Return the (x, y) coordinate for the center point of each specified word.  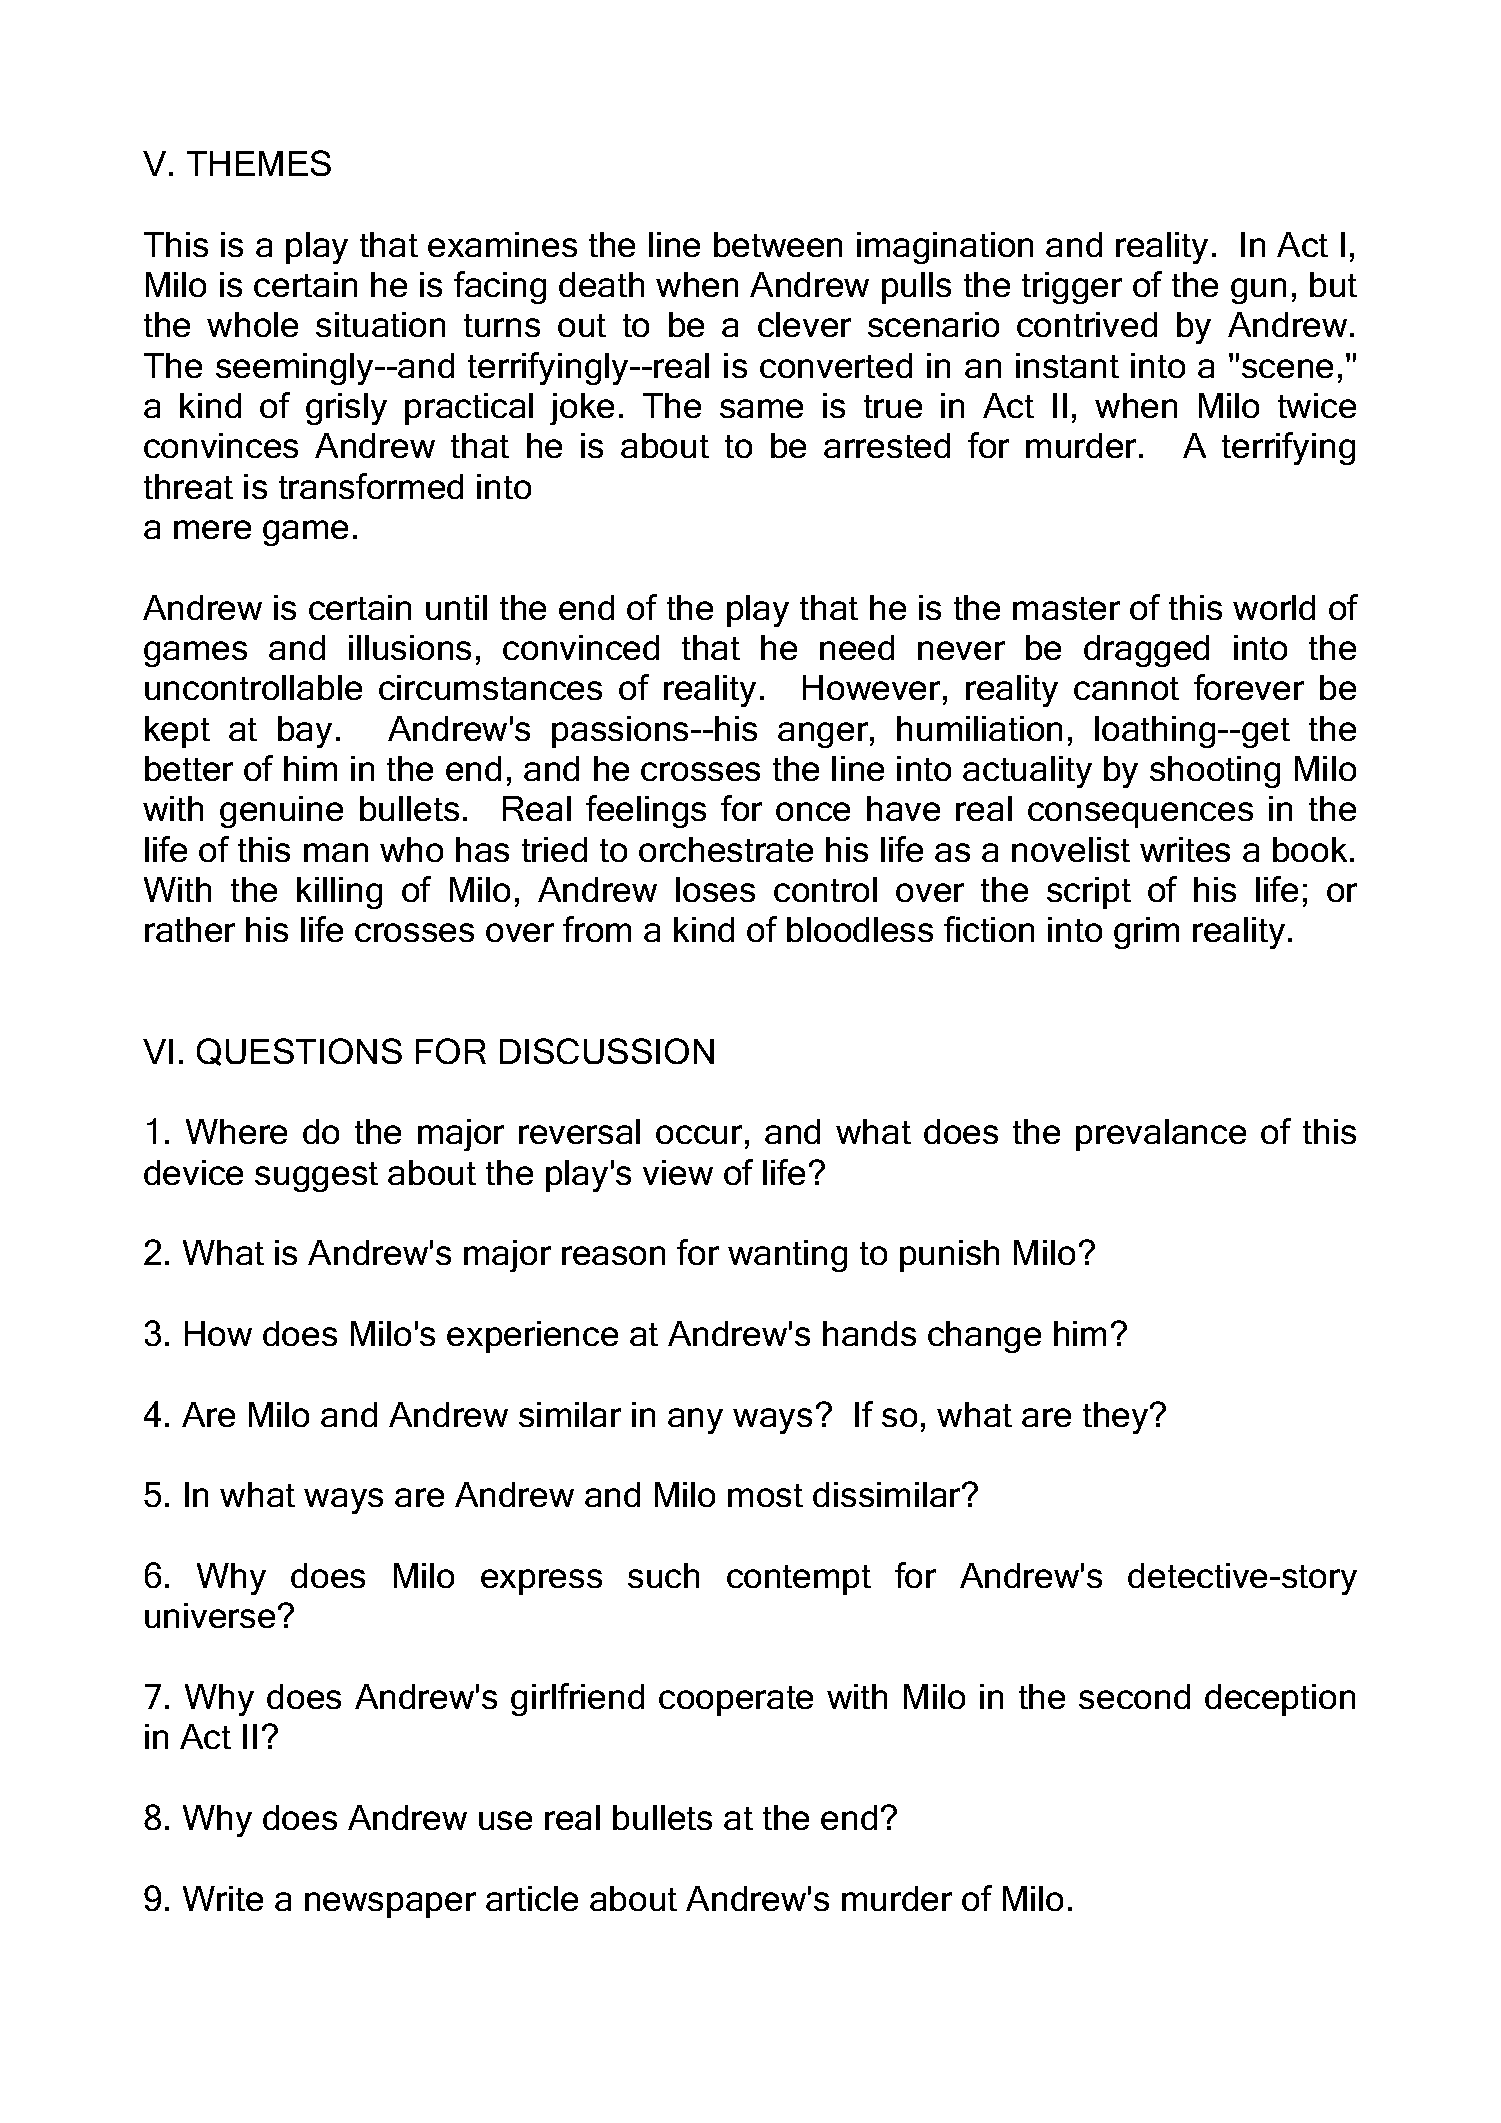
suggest (316, 1177)
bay (305, 732)
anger (823, 735)
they (1117, 1418)
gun (1258, 291)
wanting (787, 1256)
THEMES (259, 163)
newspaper (390, 1905)
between (778, 244)
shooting (1215, 772)
